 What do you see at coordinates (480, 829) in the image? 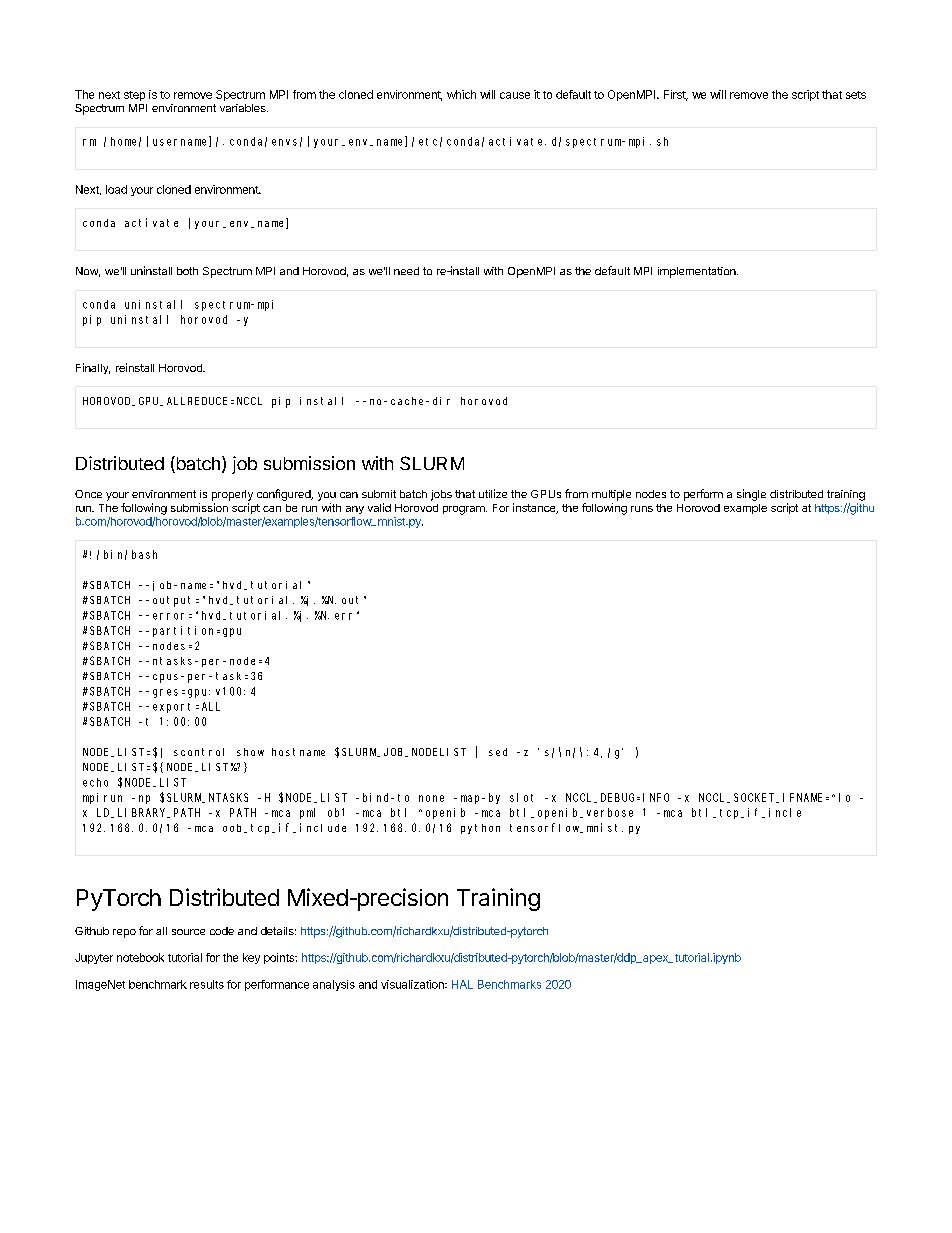
I see `python` at bounding box center [480, 829].
